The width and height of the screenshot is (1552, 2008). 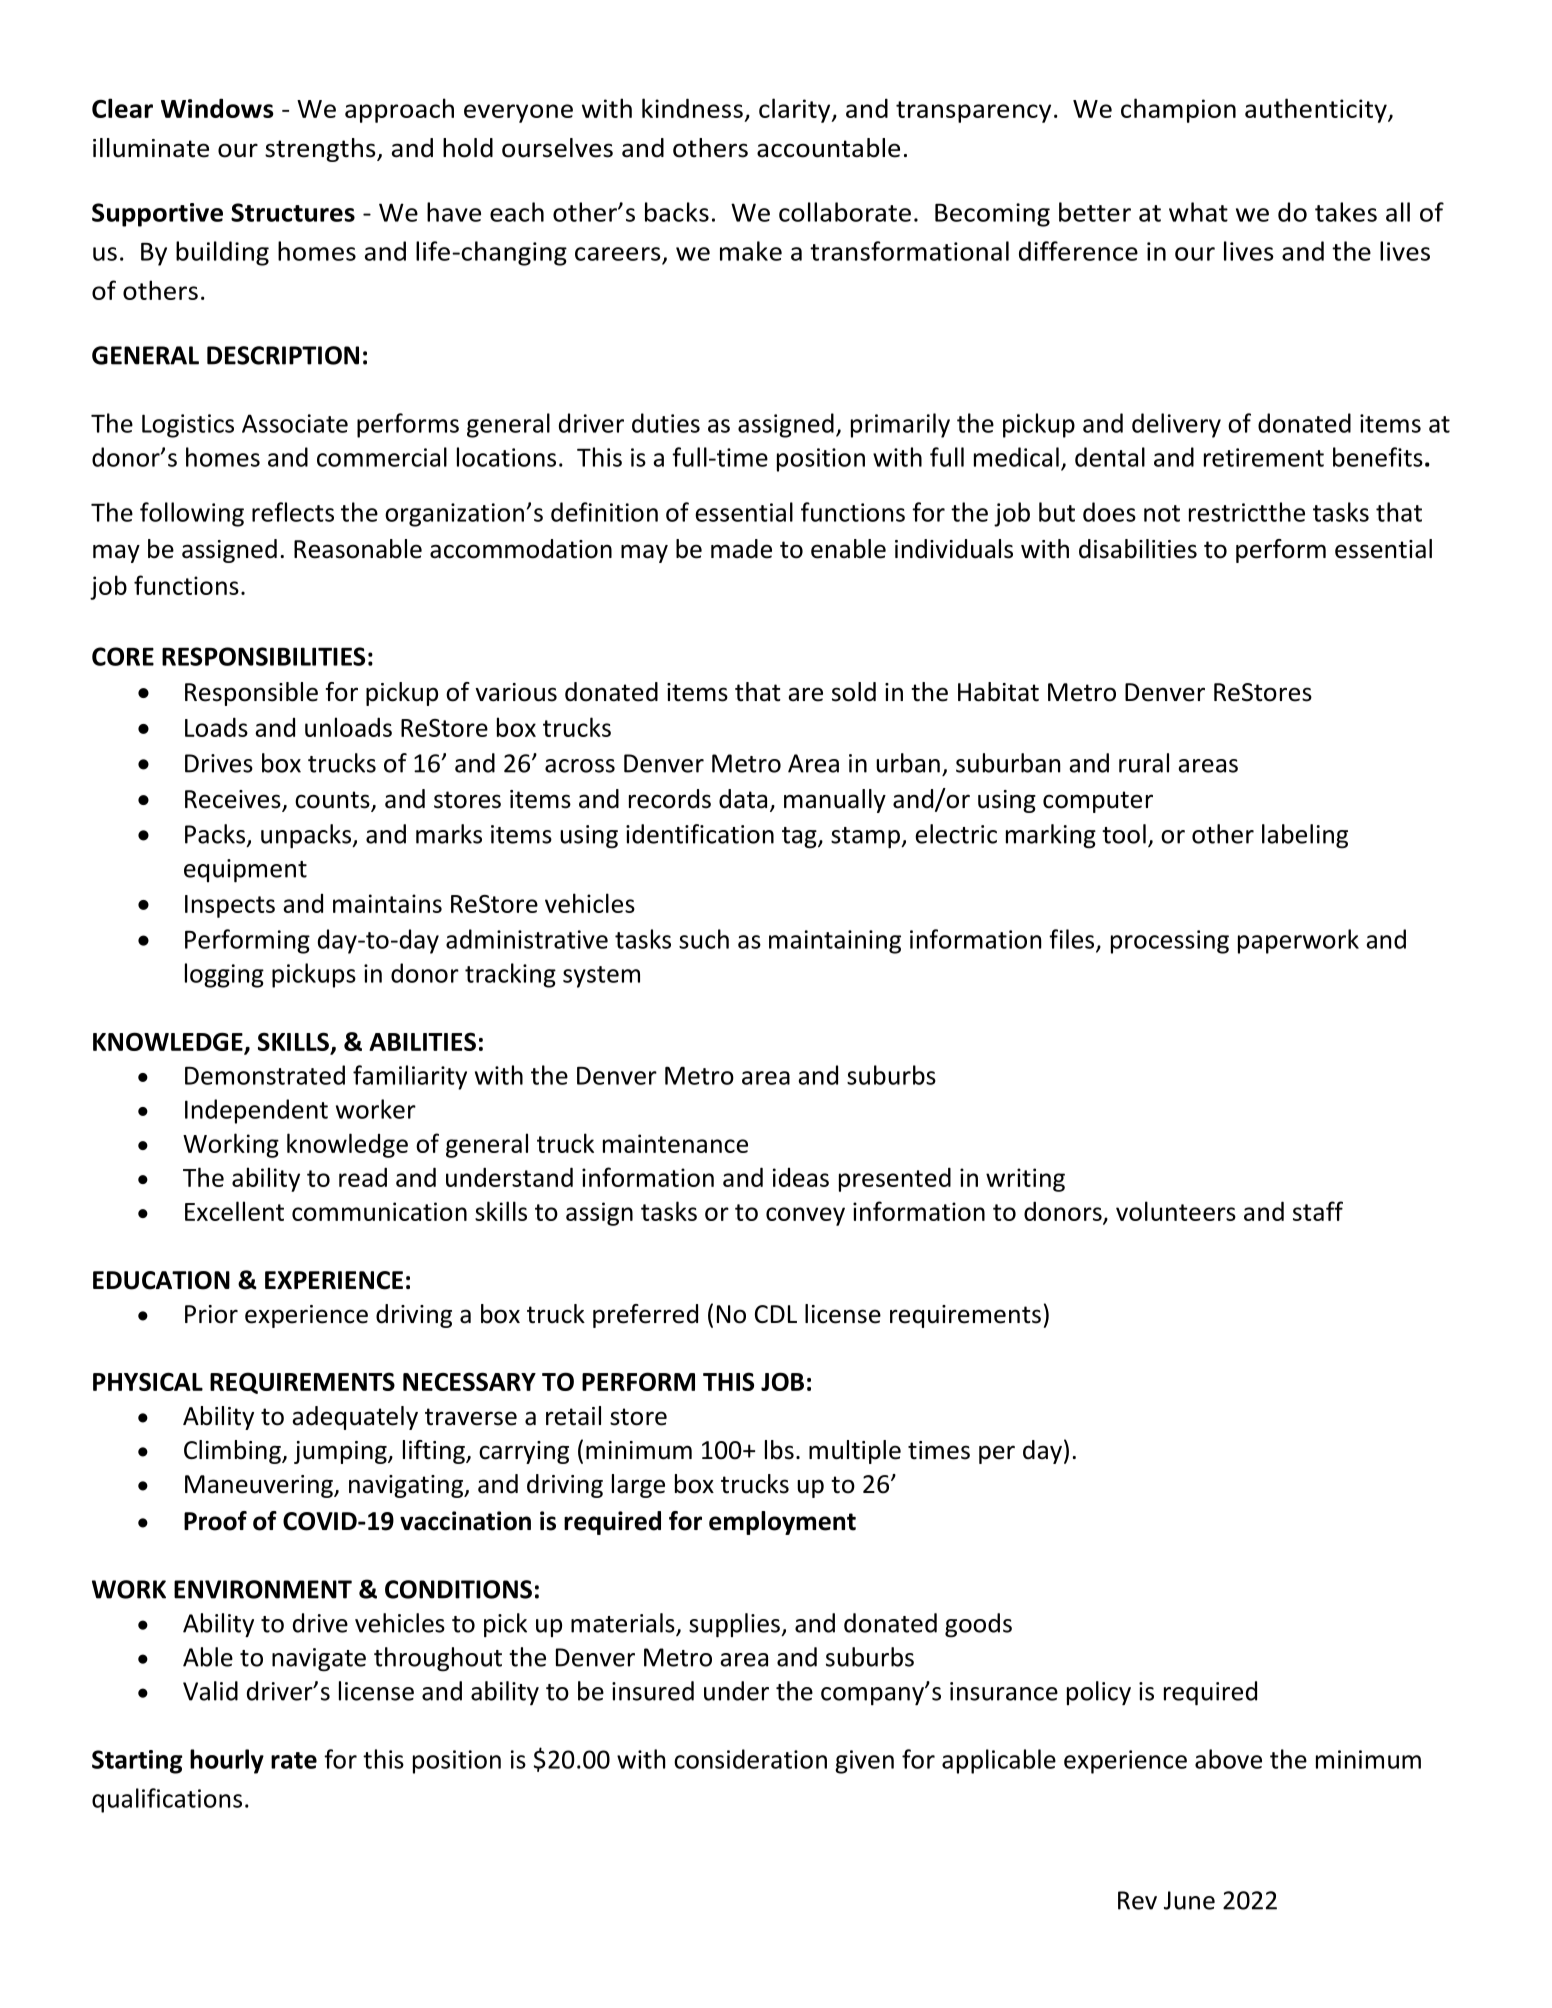 What do you see at coordinates (1176, 1211) in the screenshot?
I see `volunteers` at bounding box center [1176, 1211].
